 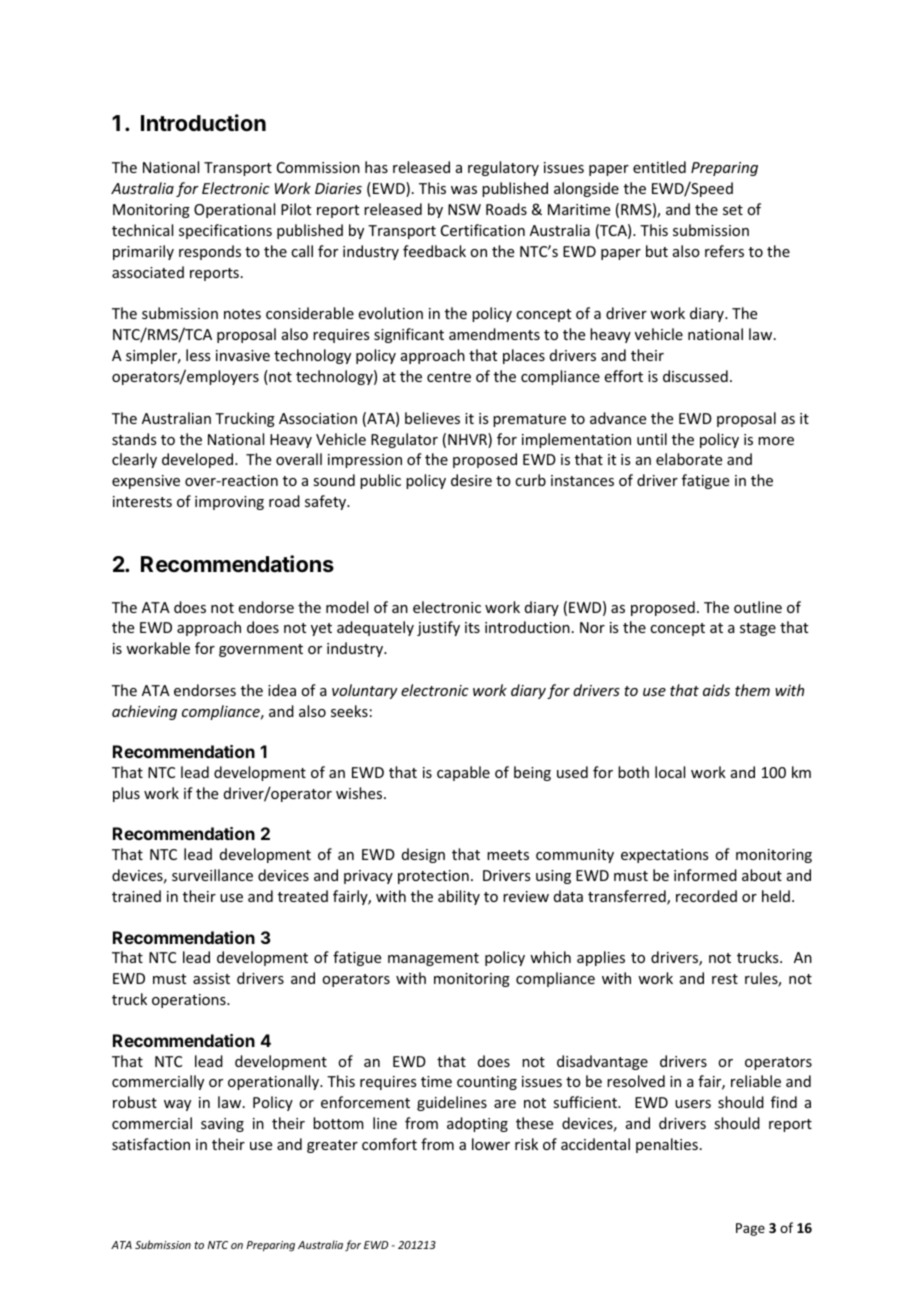 I want to click on was, so click(x=464, y=190).
